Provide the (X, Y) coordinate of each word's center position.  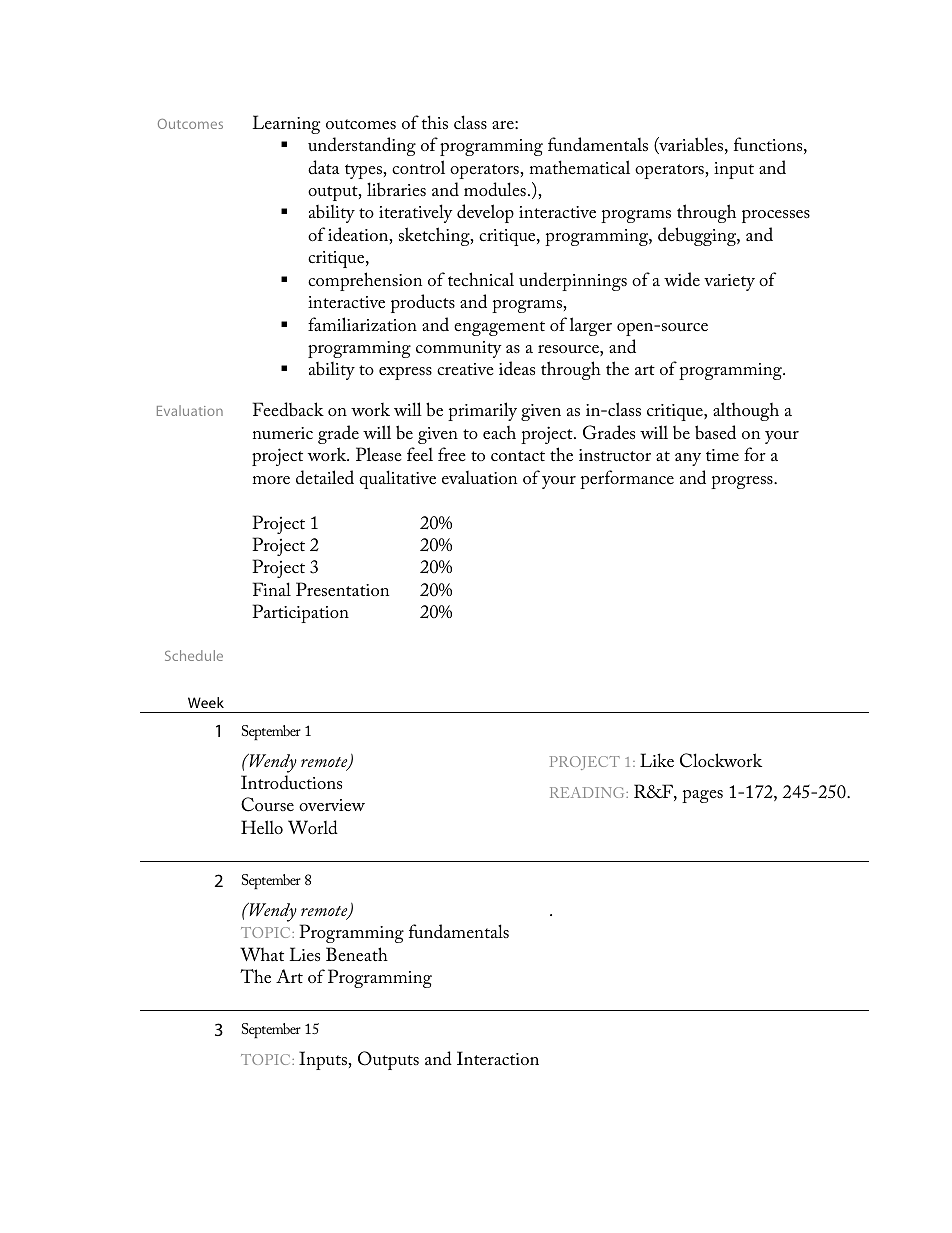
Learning (286, 124)
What (262, 954)
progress (743, 482)
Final (272, 589)
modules (495, 189)
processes (776, 216)
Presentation (342, 589)
